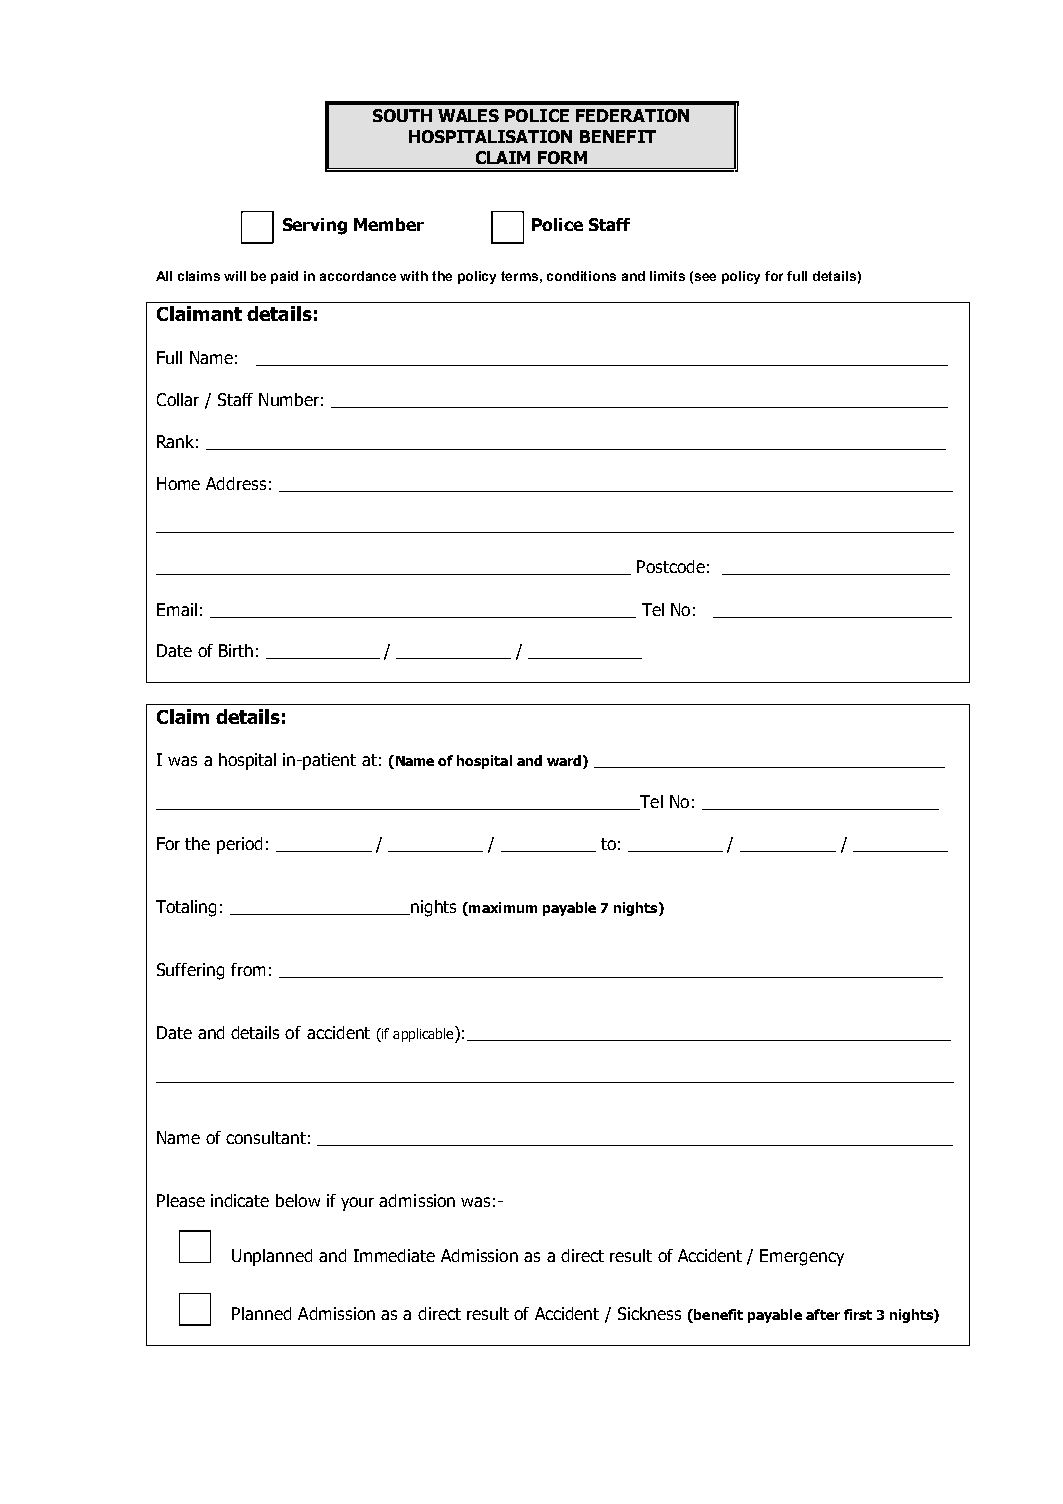  Describe the element at coordinates (178, 483) in the image. I see `Home` at that location.
